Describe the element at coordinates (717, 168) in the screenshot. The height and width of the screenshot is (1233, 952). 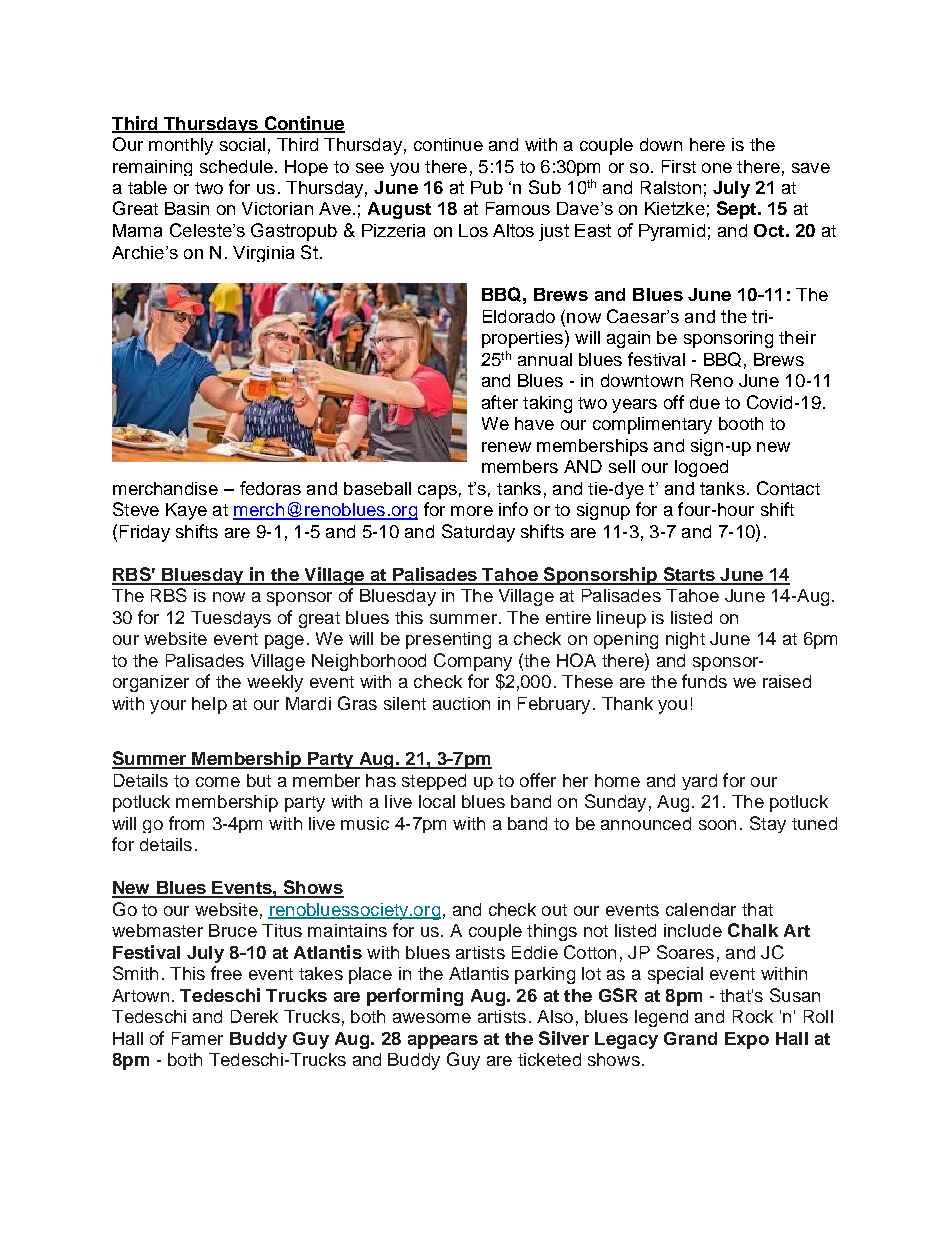
I see `one` at that location.
